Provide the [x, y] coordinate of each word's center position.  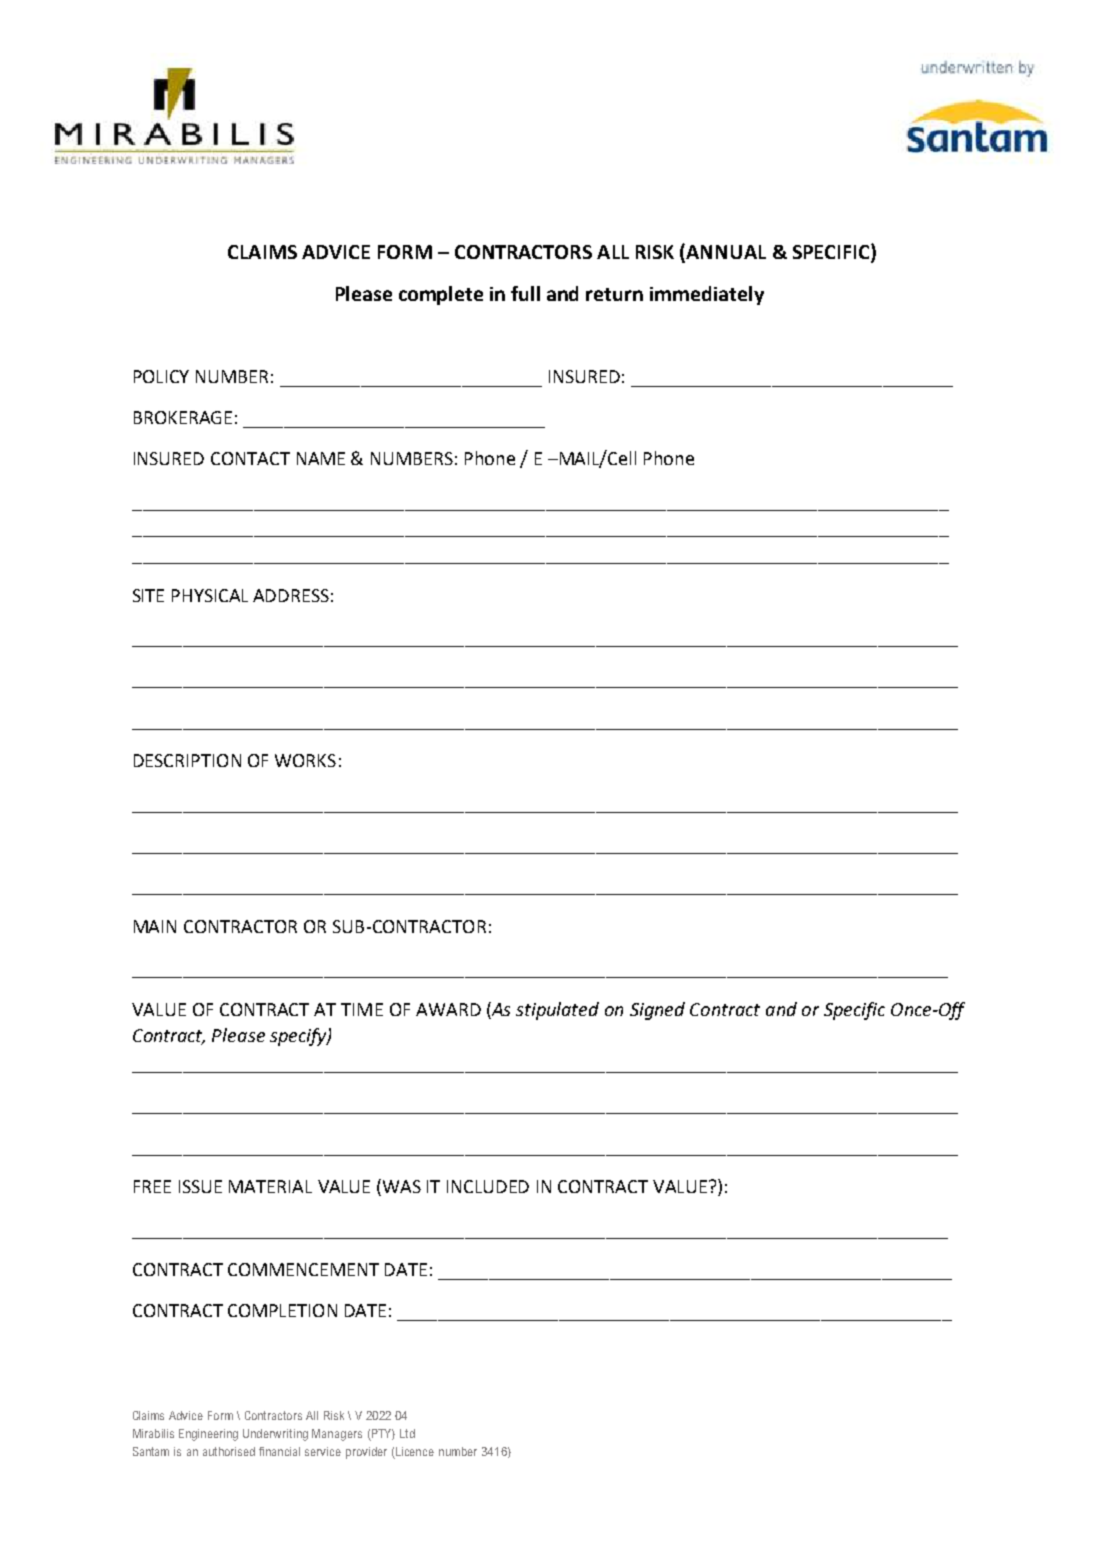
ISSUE [200, 1186]
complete [441, 295]
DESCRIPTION [187, 760]
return [614, 294]
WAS [402, 1186]
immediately [707, 295]
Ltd [407, 1433]
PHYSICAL [210, 595]
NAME [321, 458]
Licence [414, 1453]
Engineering [208, 1435]
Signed [657, 1011]
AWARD [448, 1009]
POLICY [161, 376]
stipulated [557, 1011]
